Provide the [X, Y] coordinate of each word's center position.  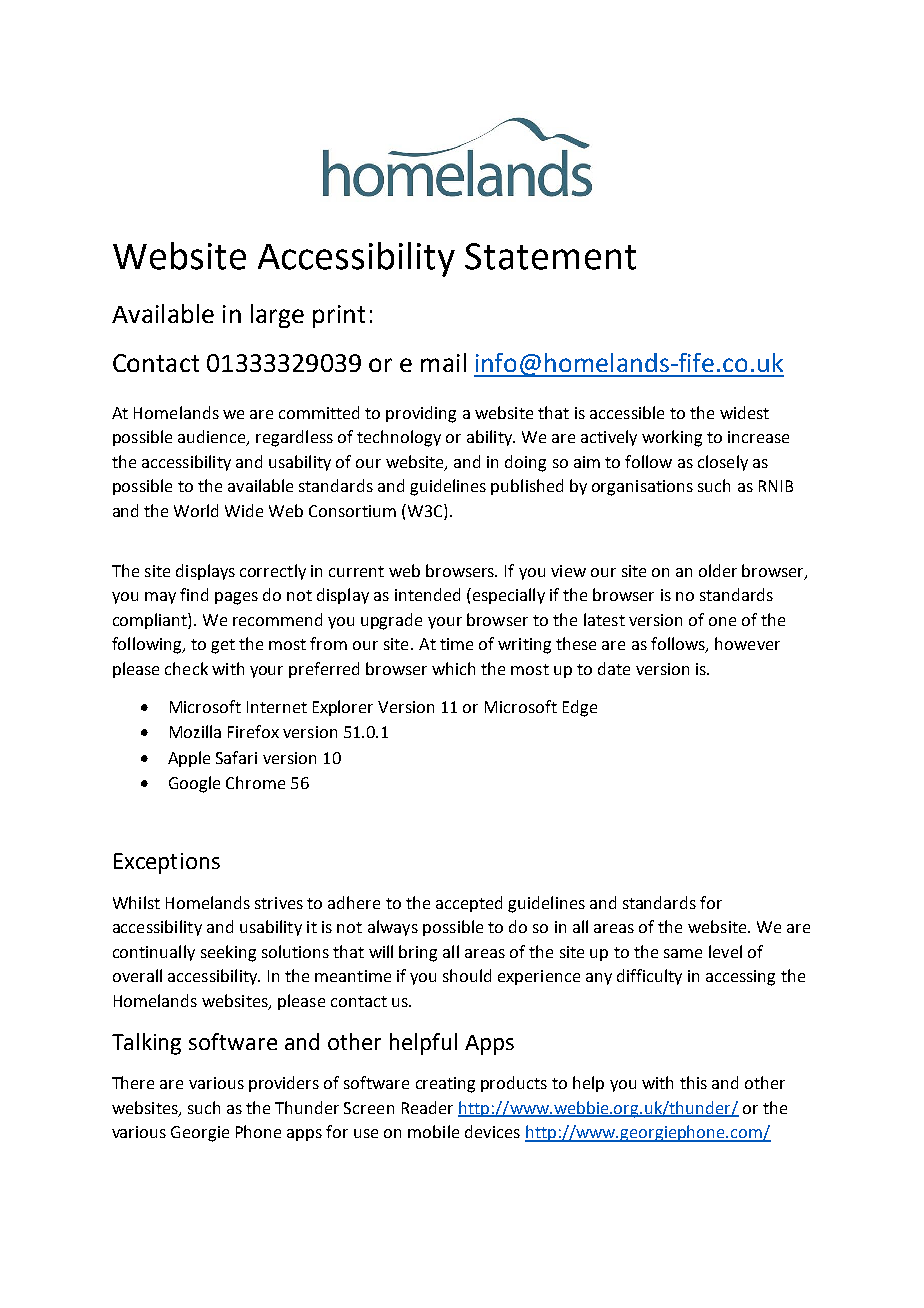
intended [427, 594]
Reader [427, 1107]
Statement [550, 256]
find [194, 594]
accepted [469, 904]
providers [284, 1084]
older [718, 570]
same [683, 953]
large [277, 316]
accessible [627, 412]
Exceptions [167, 863]
